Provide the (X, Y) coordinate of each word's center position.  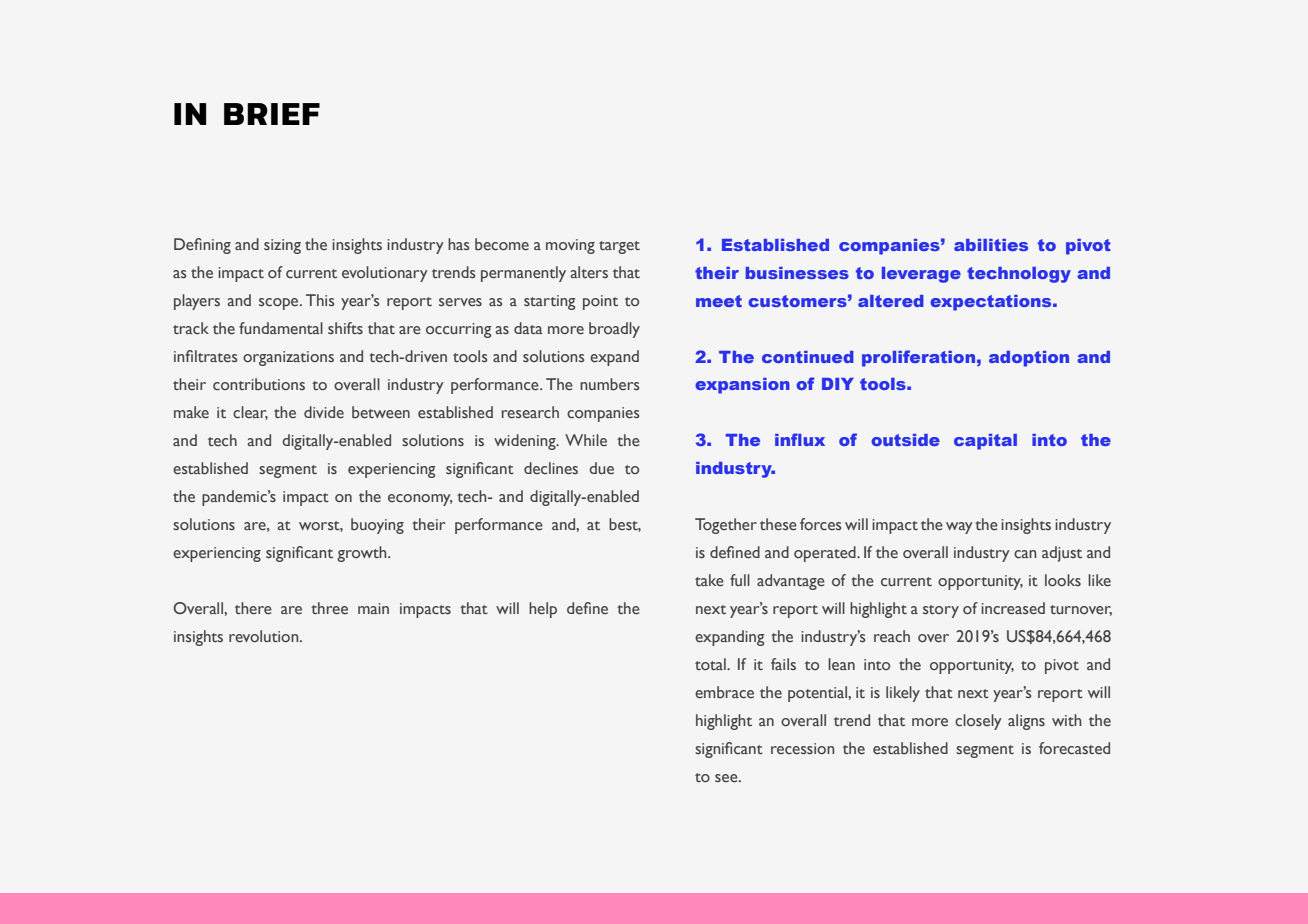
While (586, 440)
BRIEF (272, 114)
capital (985, 442)
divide (324, 412)
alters (589, 272)
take (709, 580)
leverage (921, 275)
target (619, 247)
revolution (265, 636)
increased (1013, 608)
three (329, 608)
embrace (724, 692)
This (320, 300)
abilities (991, 245)
